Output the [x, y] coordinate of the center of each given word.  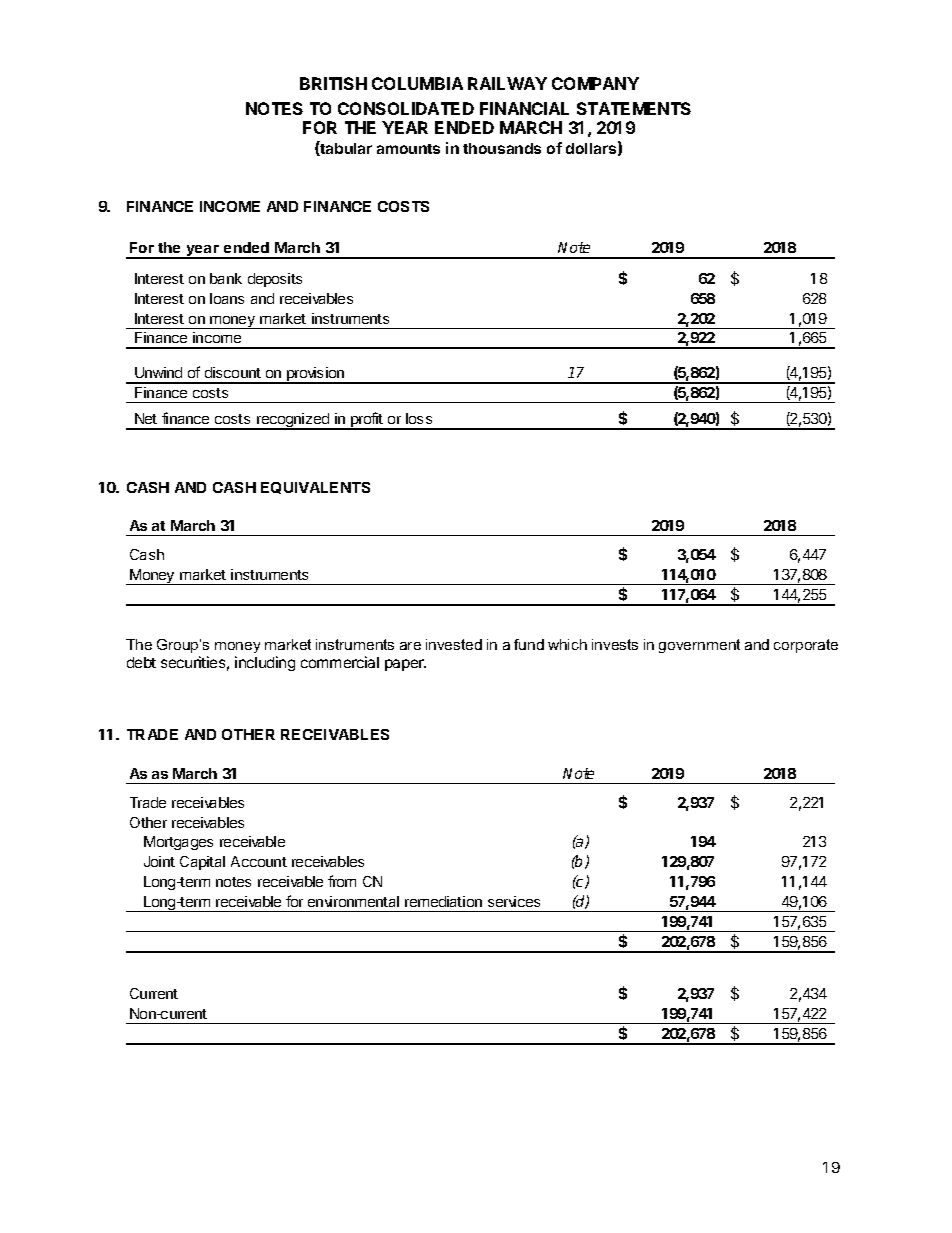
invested [454, 644]
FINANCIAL [524, 108]
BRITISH [333, 83]
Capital [202, 863]
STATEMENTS [634, 108]
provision [316, 375]
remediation [443, 901]
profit [367, 421]
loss [419, 418]
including [265, 663]
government [699, 646]
